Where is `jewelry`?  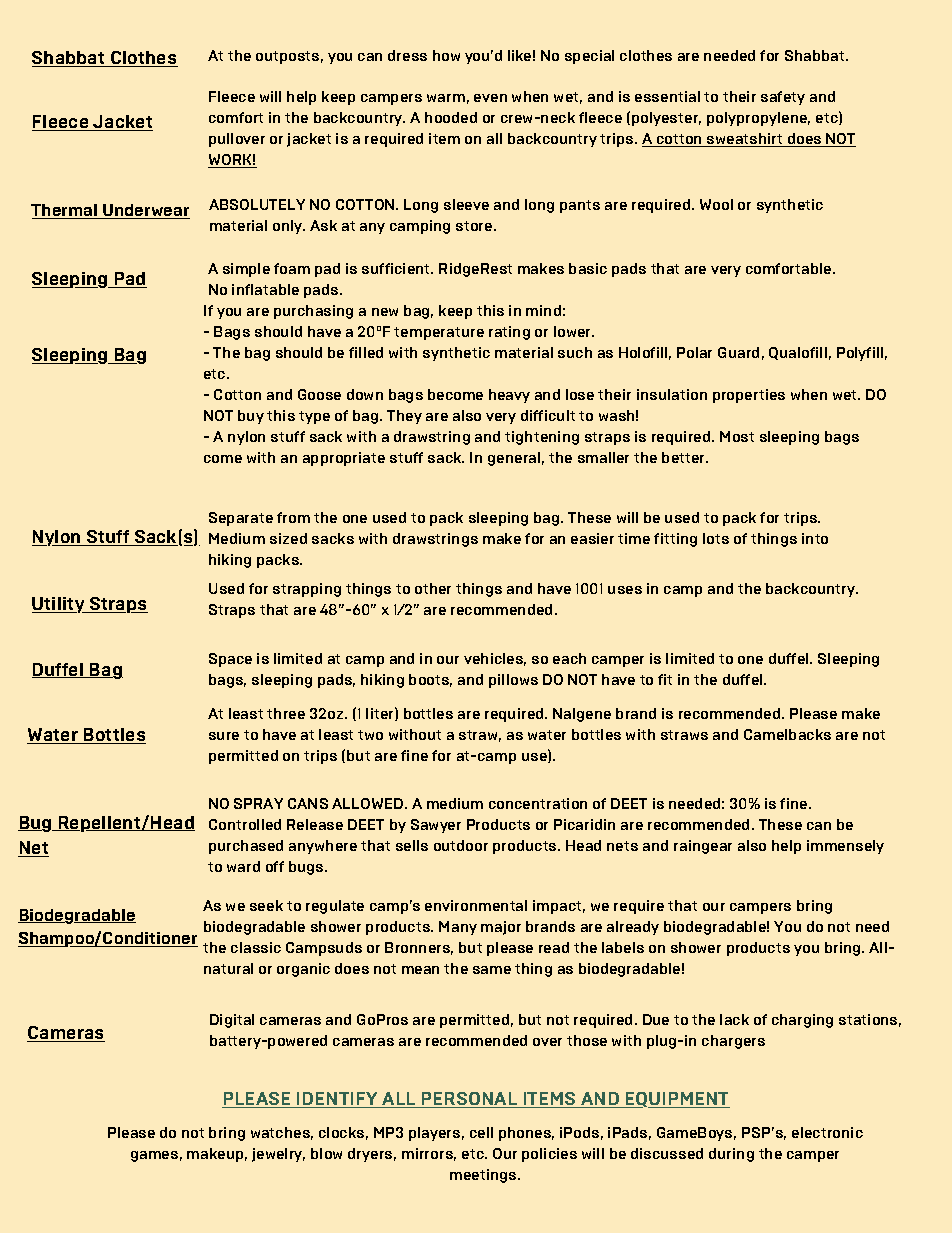
jewelry is located at coordinates (278, 1155).
